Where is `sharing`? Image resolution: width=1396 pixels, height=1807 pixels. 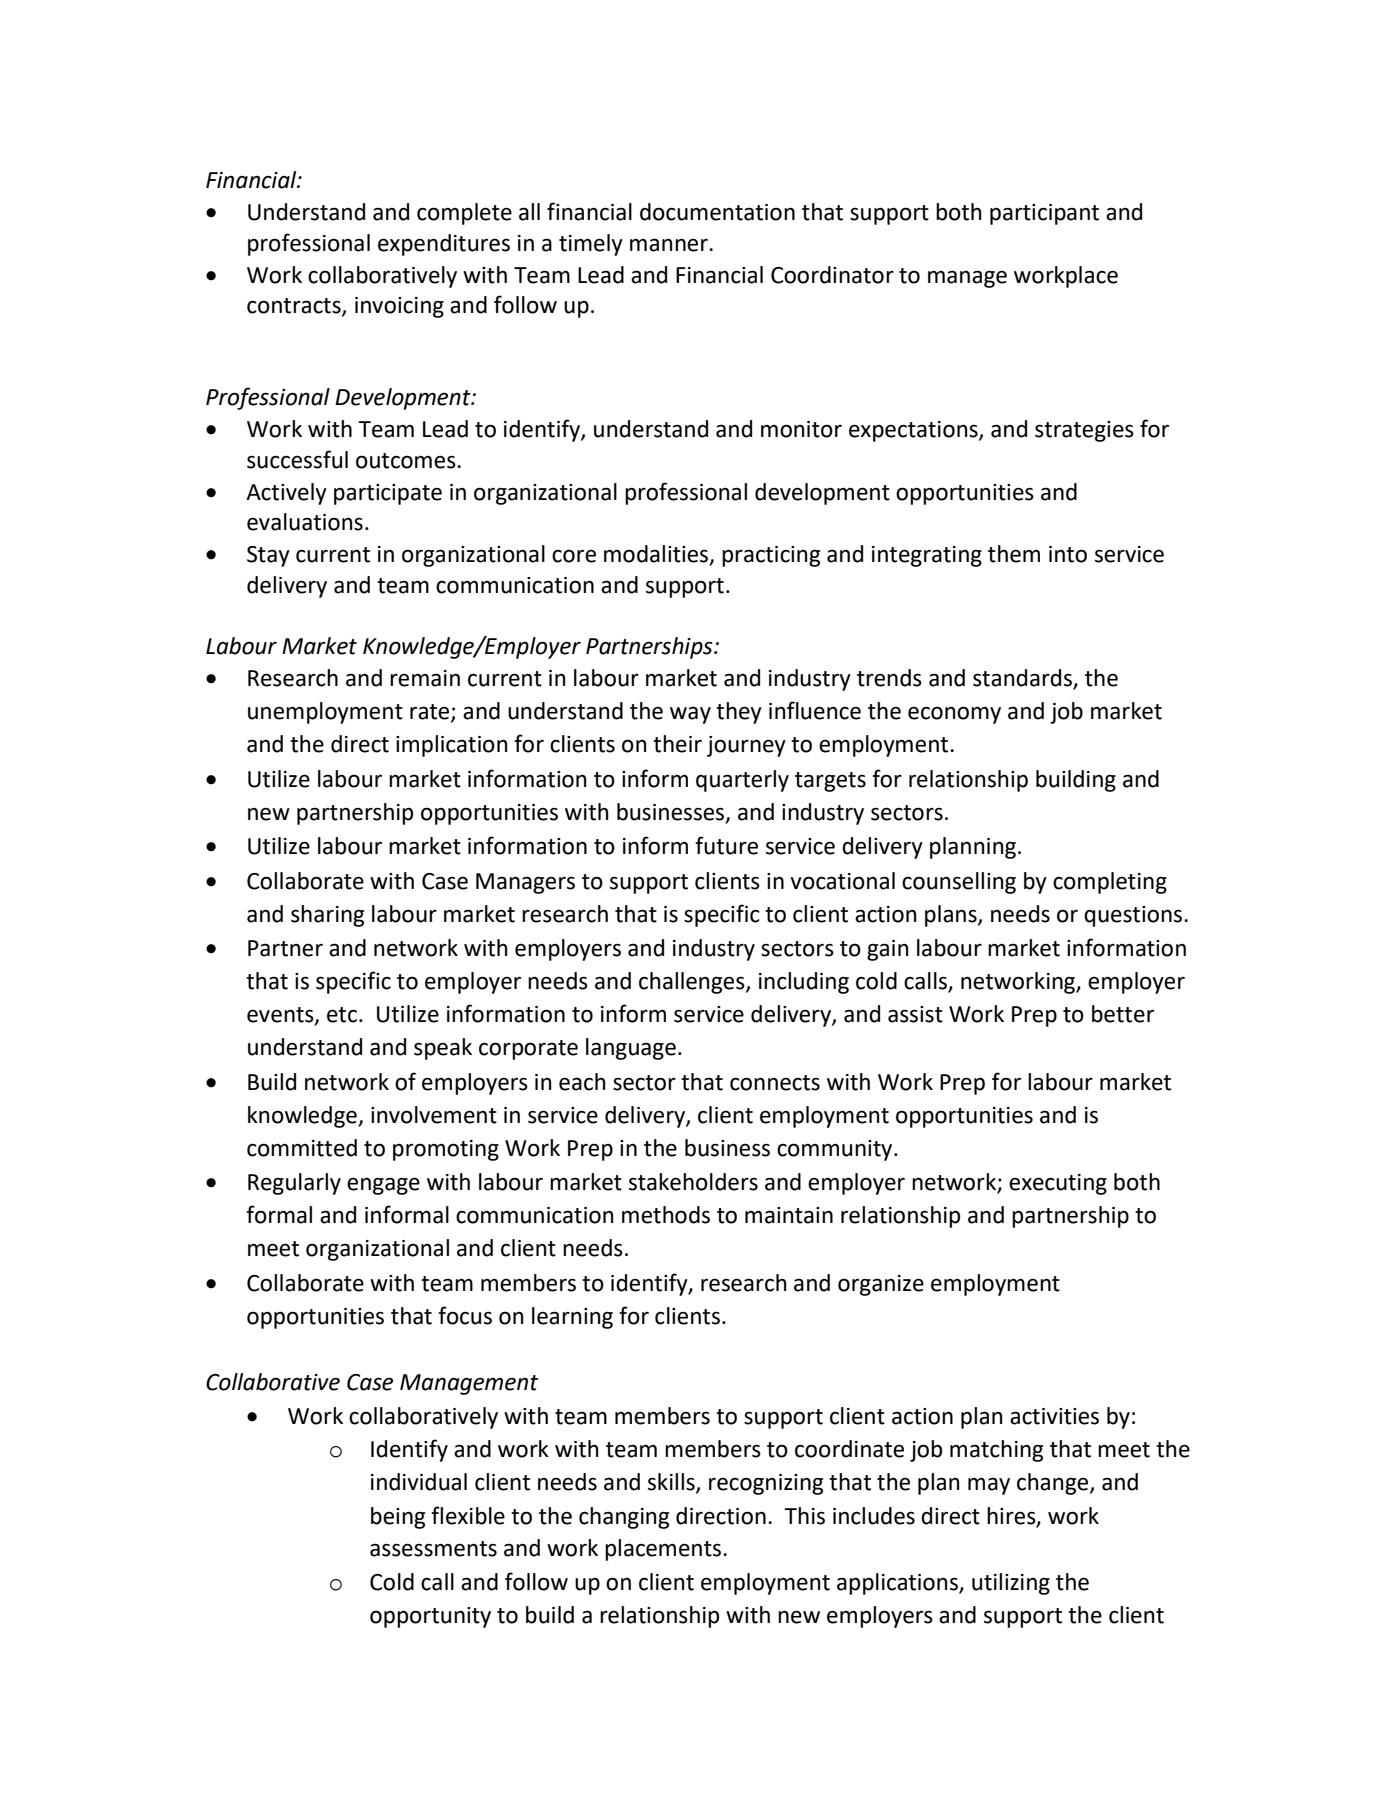
sharing is located at coordinates (327, 916).
